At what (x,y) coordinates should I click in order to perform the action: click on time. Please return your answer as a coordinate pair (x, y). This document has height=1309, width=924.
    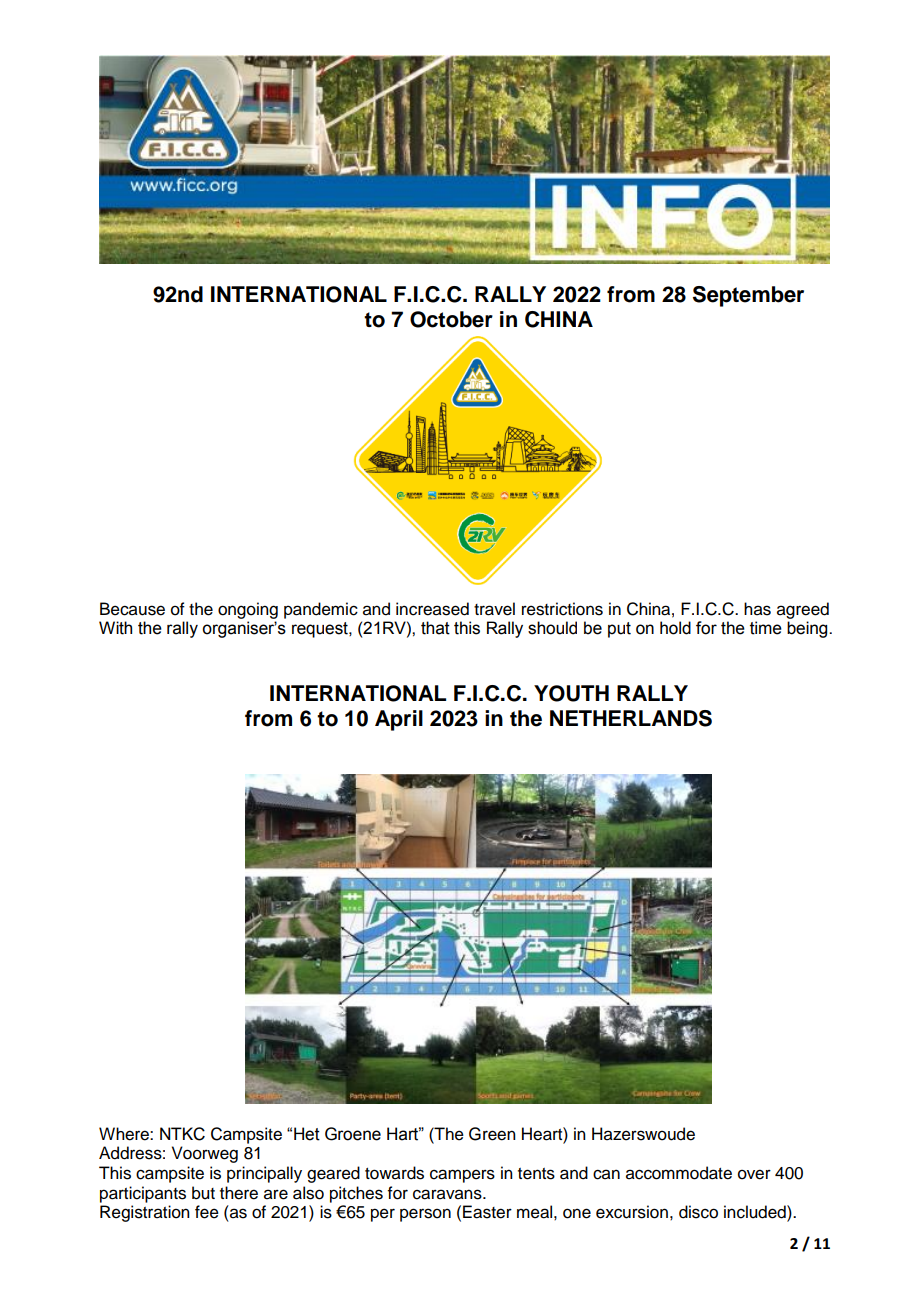
    Looking at the image, I should click on (766, 628).
